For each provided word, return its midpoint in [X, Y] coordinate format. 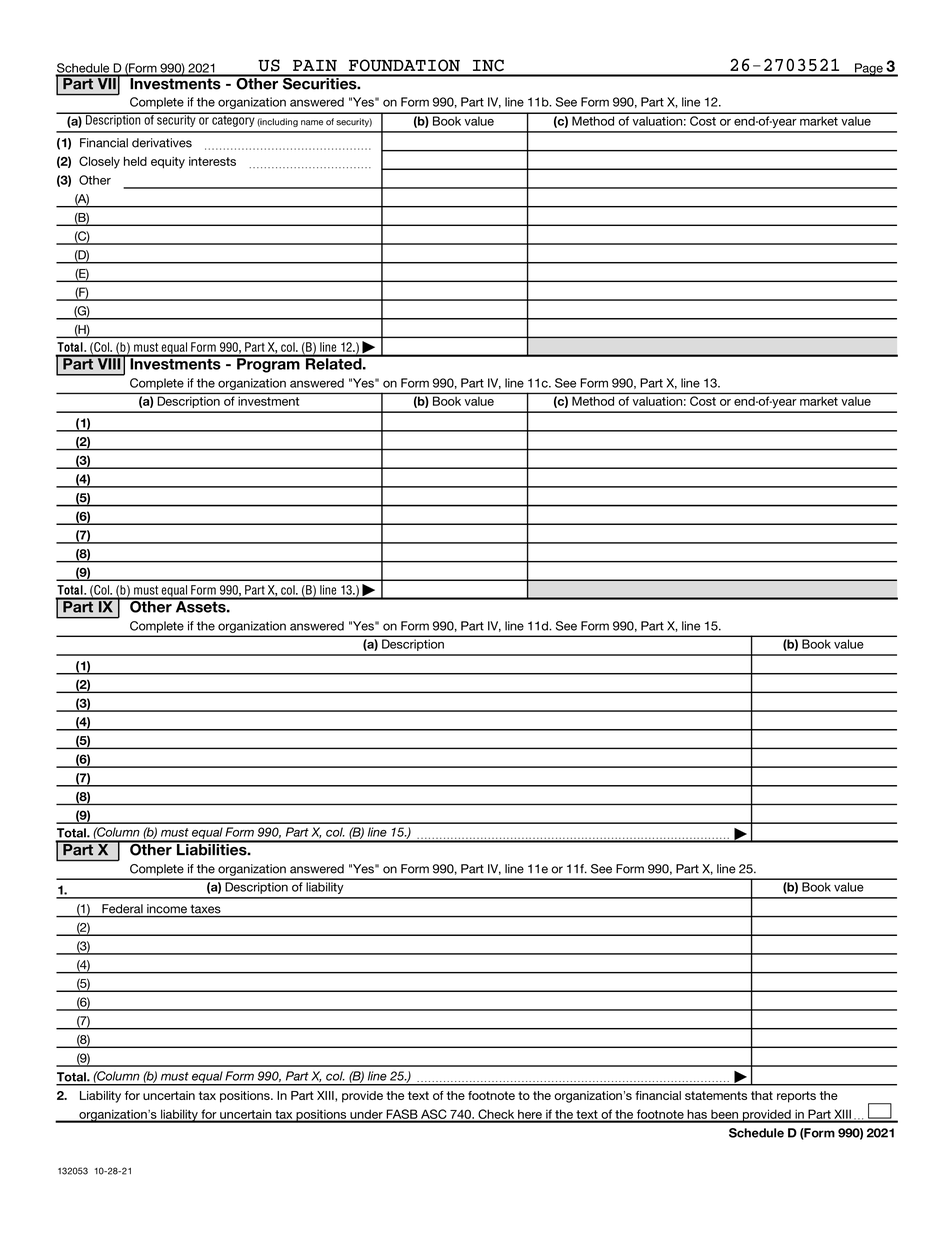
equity [168, 163]
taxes [206, 909]
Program [268, 364]
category [233, 120]
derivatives [162, 143]
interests [212, 161]
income [167, 909]
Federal [122, 909]
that [762, 1095]
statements [716, 1095]
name [312, 123]
